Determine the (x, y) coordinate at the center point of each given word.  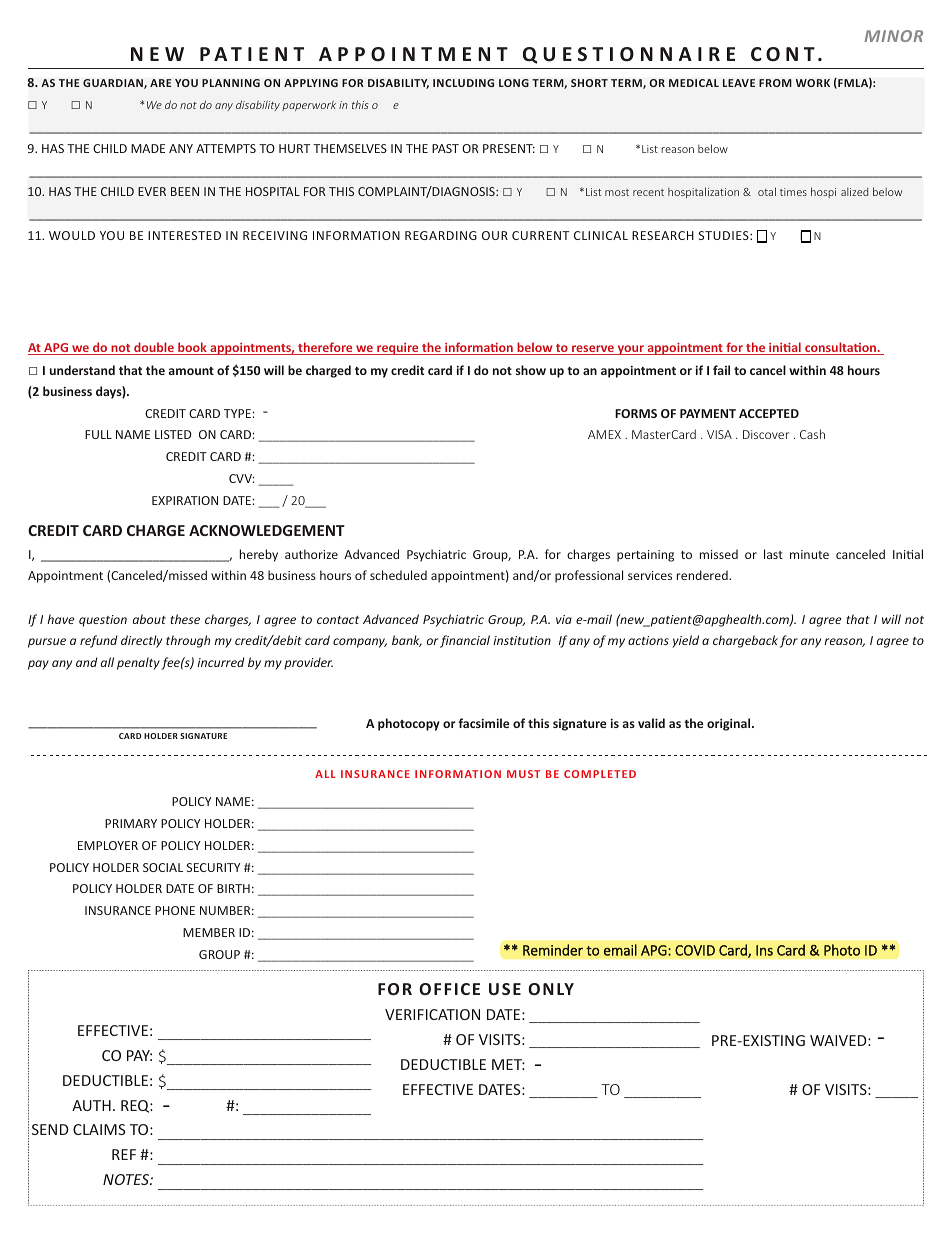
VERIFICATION (432, 1014)
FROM (775, 83)
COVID (695, 950)
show (531, 370)
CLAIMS (99, 1129)
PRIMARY (131, 823)
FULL (98, 434)
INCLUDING (463, 83)
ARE (161, 83)
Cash (812, 434)
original (730, 724)
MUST (523, 774)
